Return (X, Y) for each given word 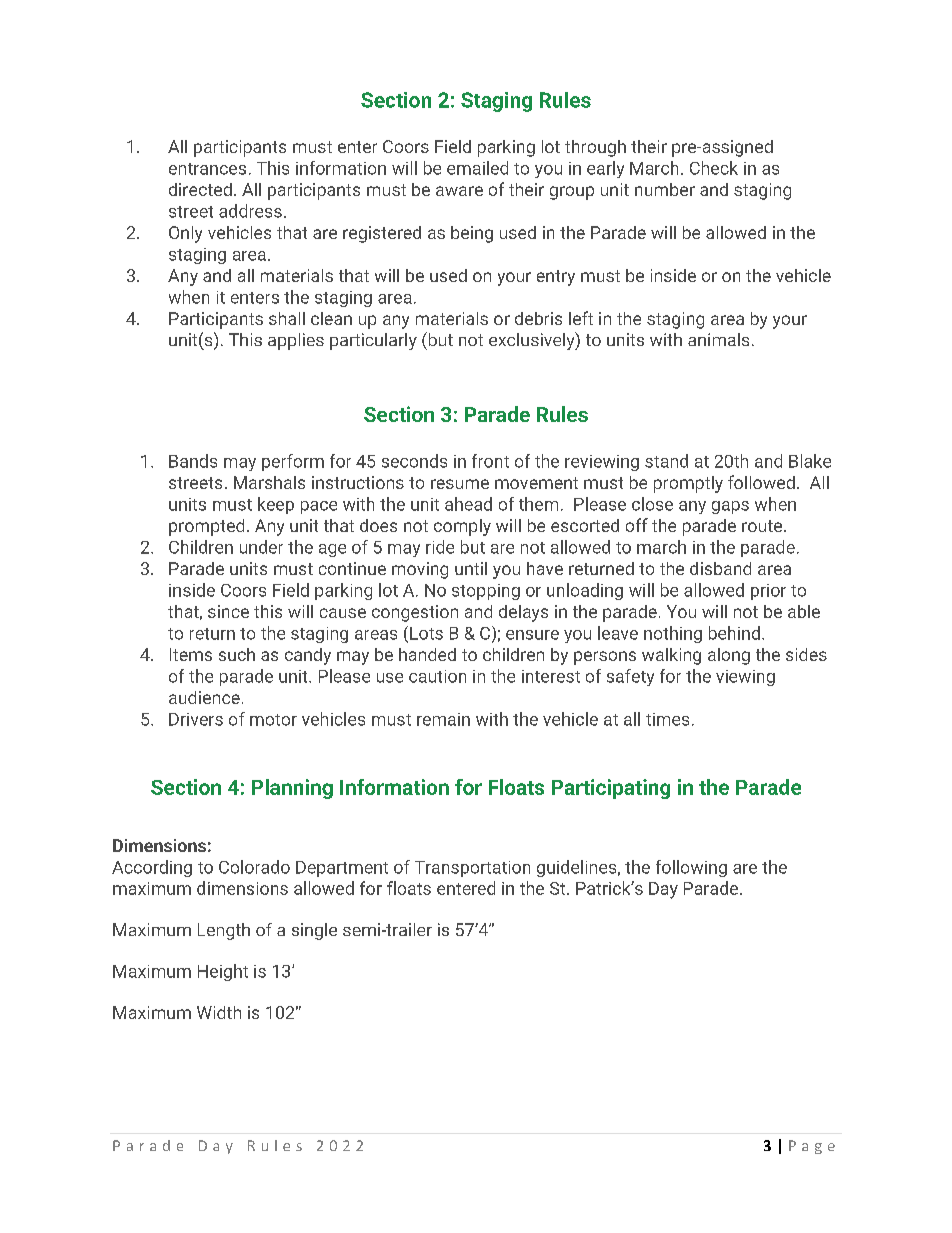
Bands (193, 461)
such (237, 654)
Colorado (254, 867)
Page (812, 1147)
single (314, 931)
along (729, 656)
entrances (207, 169)
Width (219, 1012)
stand (666, 461)
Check (714, 168)
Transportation (472, 869)
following (691, 868)
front (490, 461)
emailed (477, 168)
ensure (532, 635)
